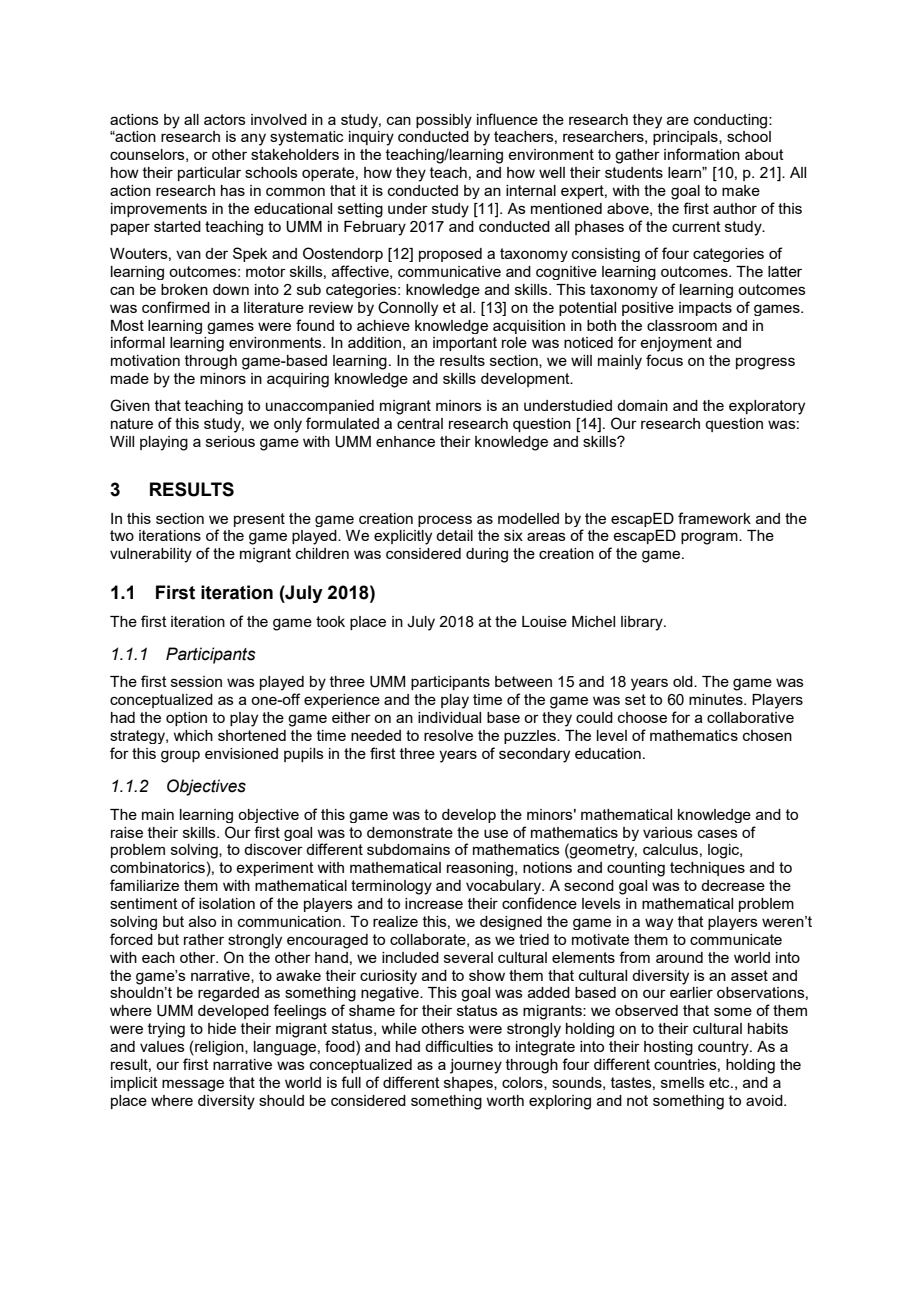  Describe the element at coordinates (469, 1084) in the screenshot. I see `shapes` at that location.
